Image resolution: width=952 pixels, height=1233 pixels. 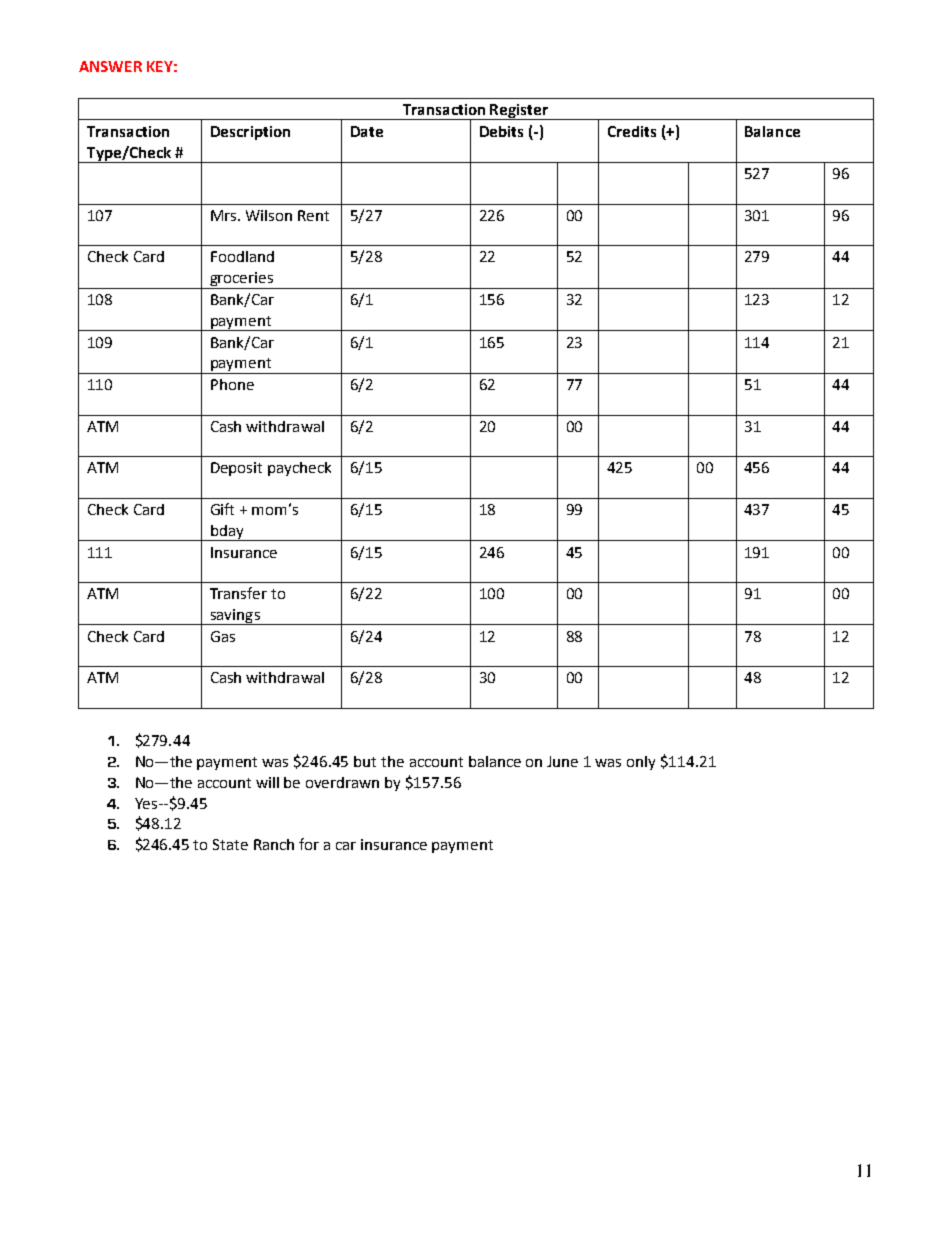 I want to click on overdrawn, so click(x=342, y=782).
